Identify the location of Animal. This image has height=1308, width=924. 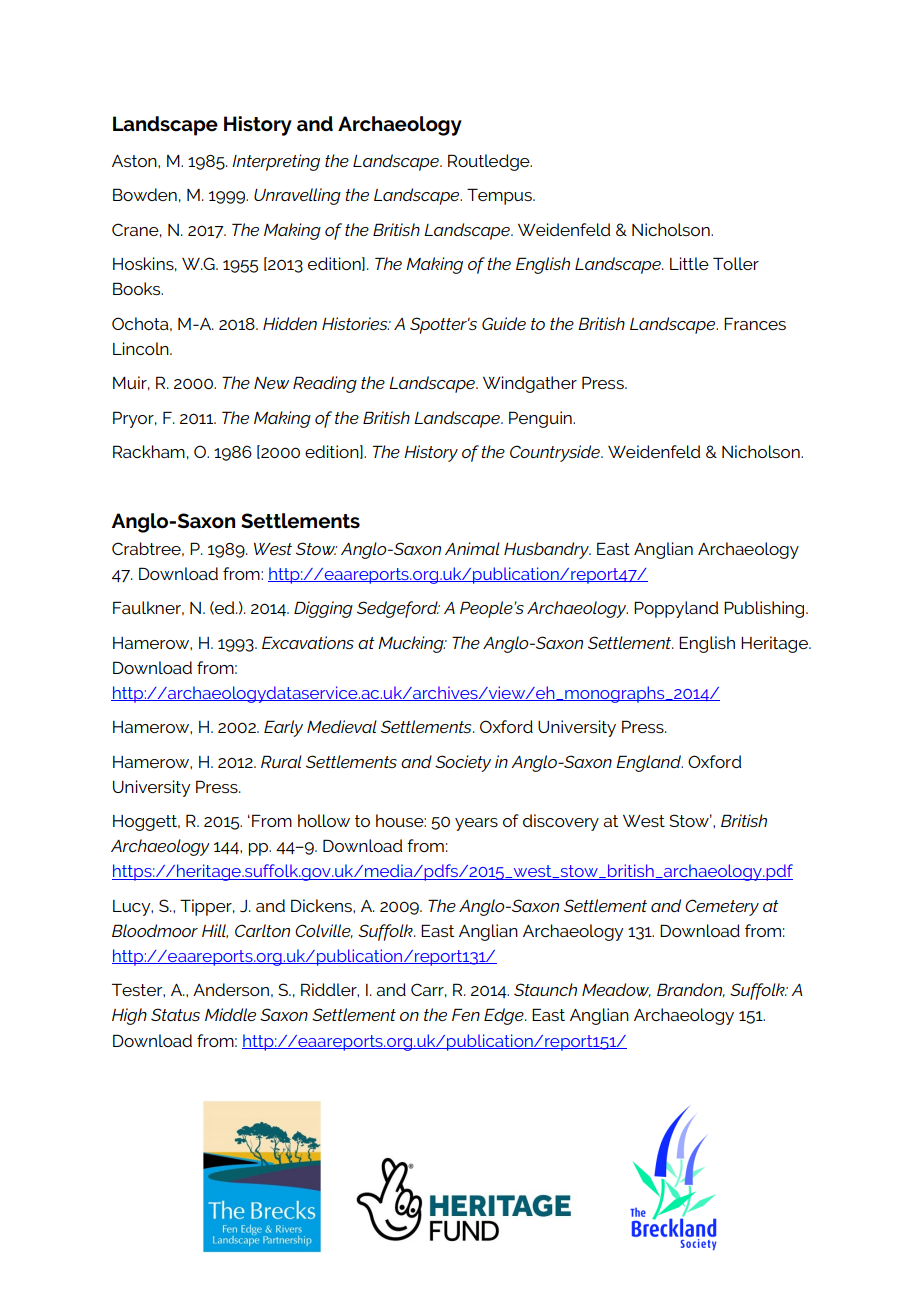
(472, 548).
